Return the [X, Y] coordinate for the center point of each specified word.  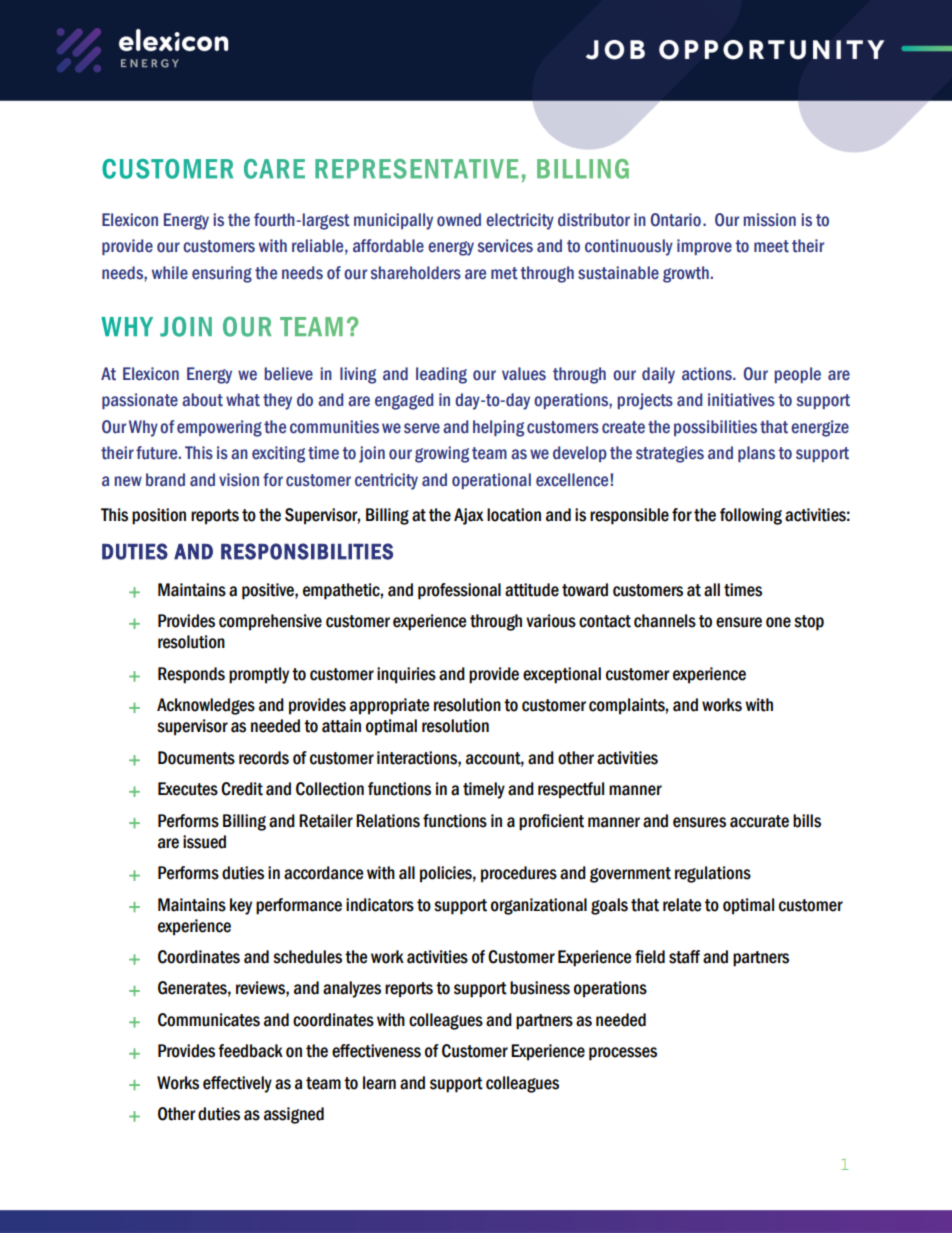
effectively [237, 1084]
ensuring [222, 274]
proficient [551, 822]
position [159, 516]
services [505, 246]
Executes [188, 789]
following [751, 516]
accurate [759, 821]
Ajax [469, 516]
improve [704, 247]
